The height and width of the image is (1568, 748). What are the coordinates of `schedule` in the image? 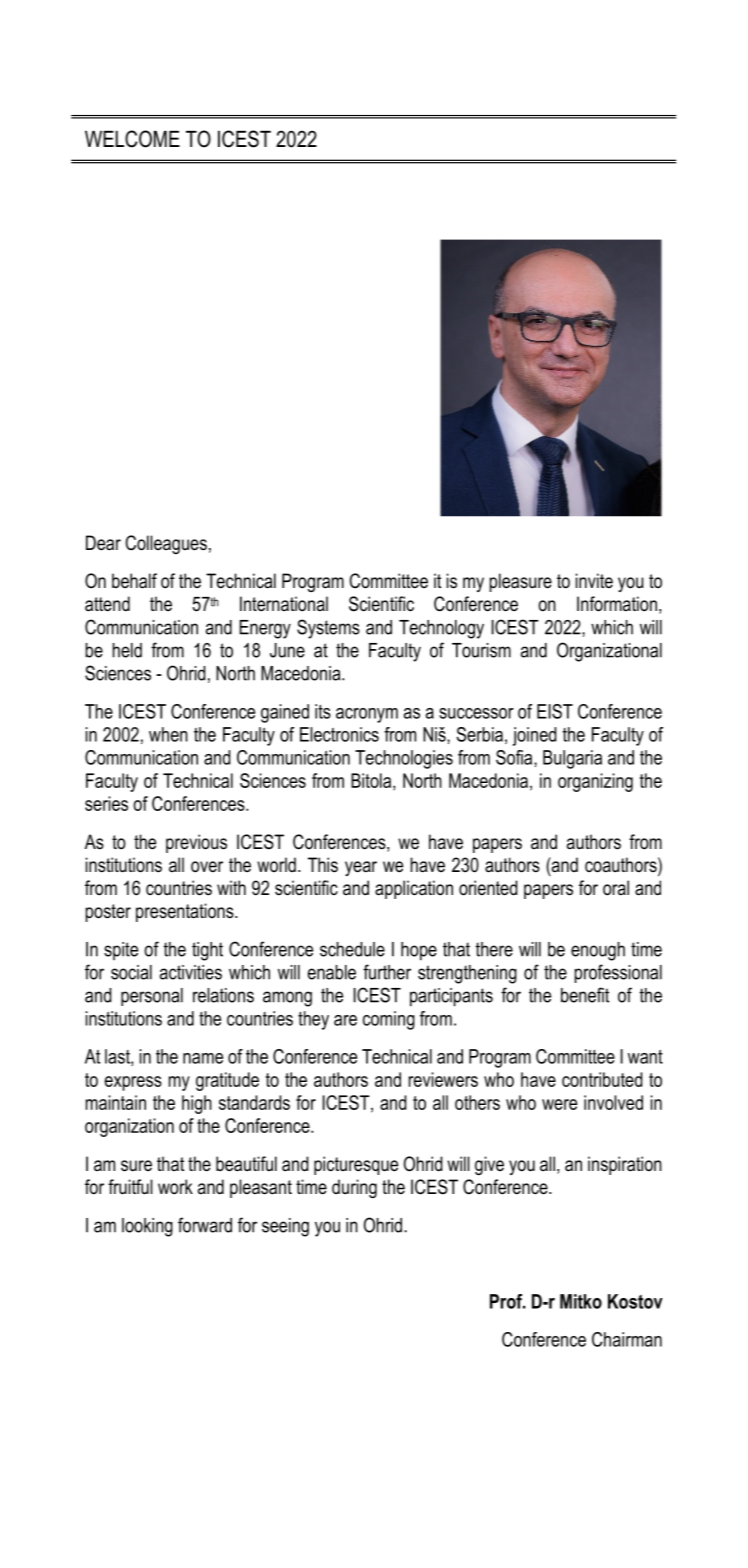 It's located at (352, 949).
